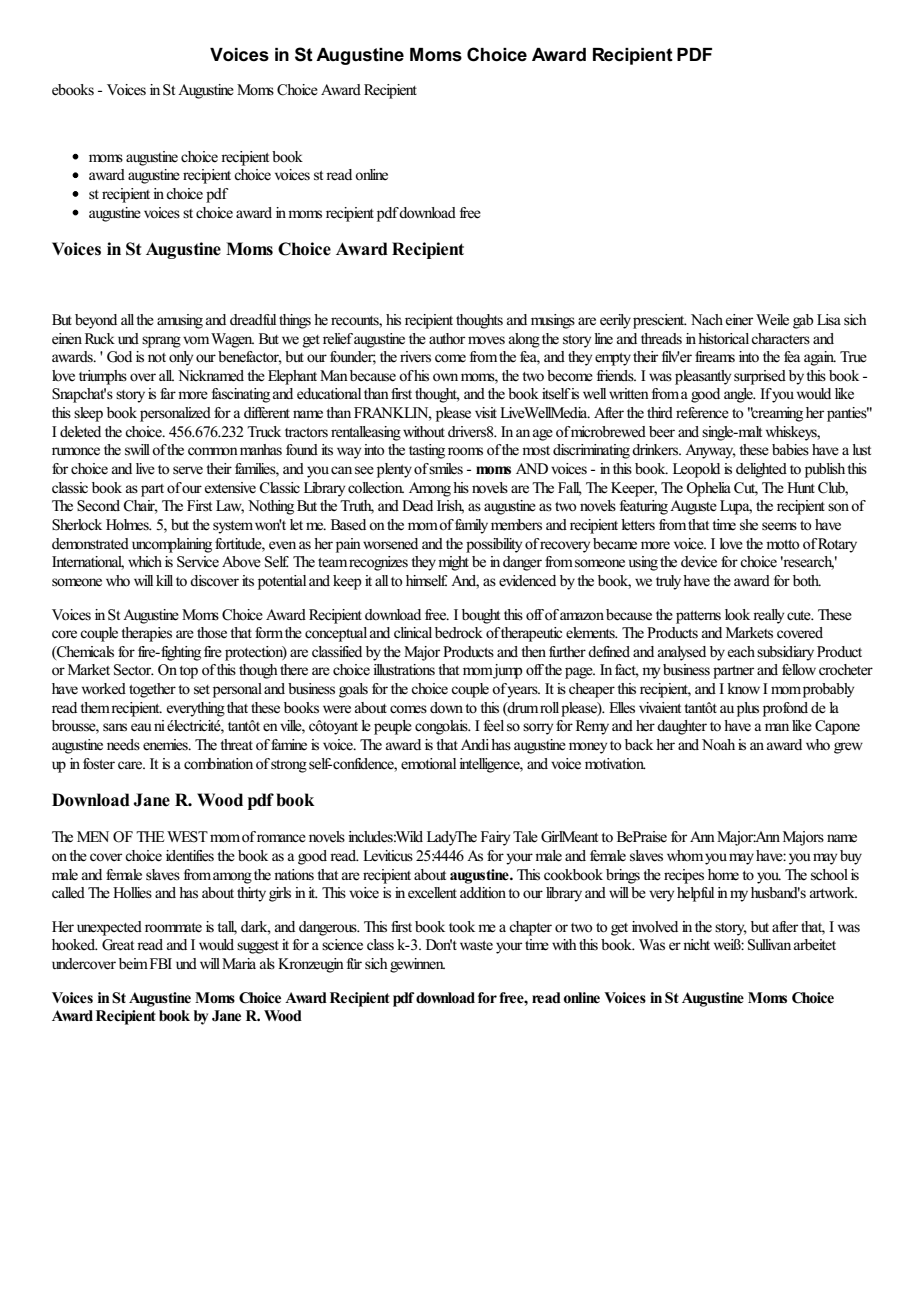  I want to click on together, so click(152, 690).
